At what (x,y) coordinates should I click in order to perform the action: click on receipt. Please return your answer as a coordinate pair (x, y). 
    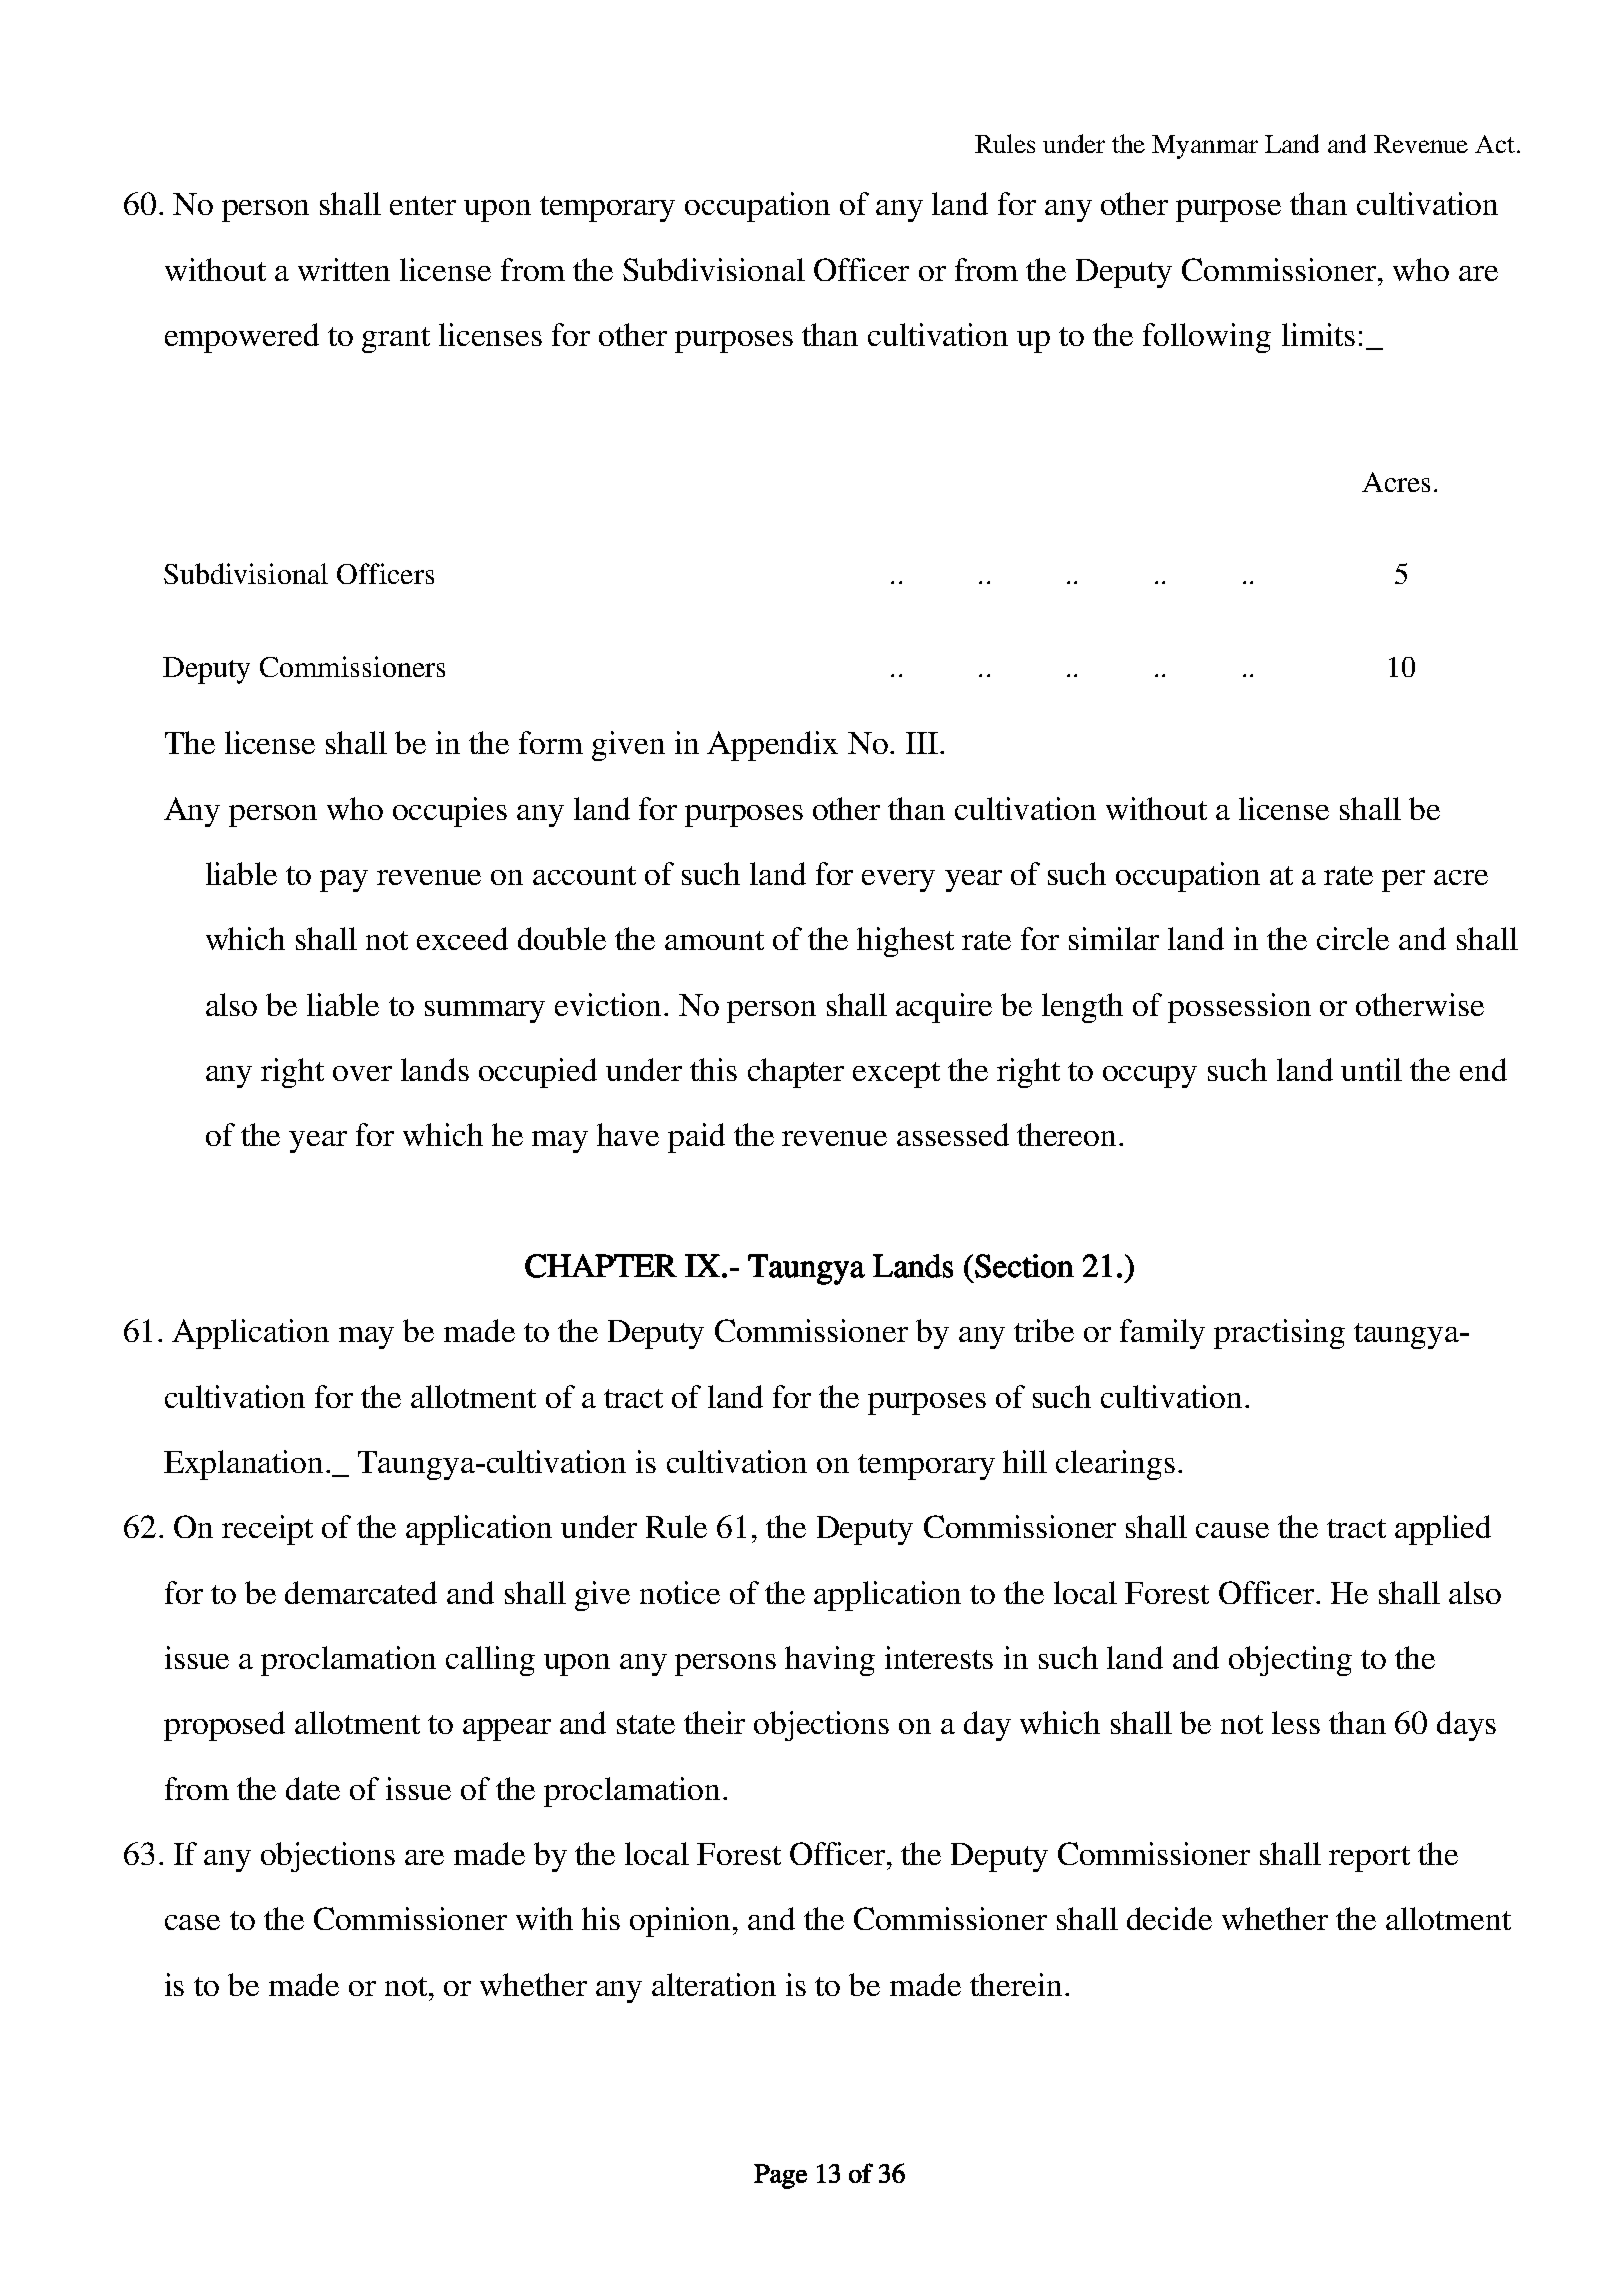
    Looking at the image, I should click on (267, 1530).
